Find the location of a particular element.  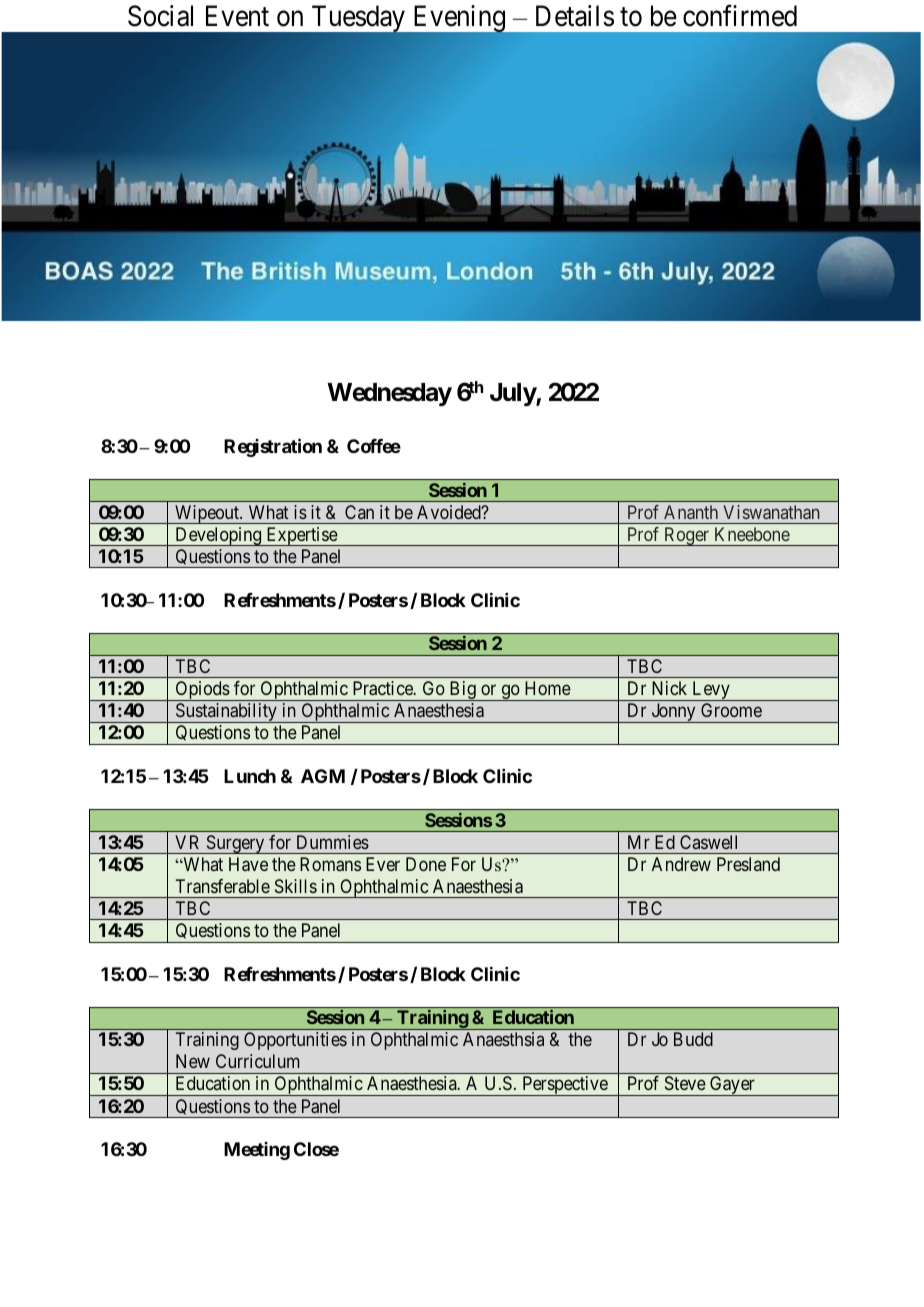

Roger is located at coordinates (687, 536).
